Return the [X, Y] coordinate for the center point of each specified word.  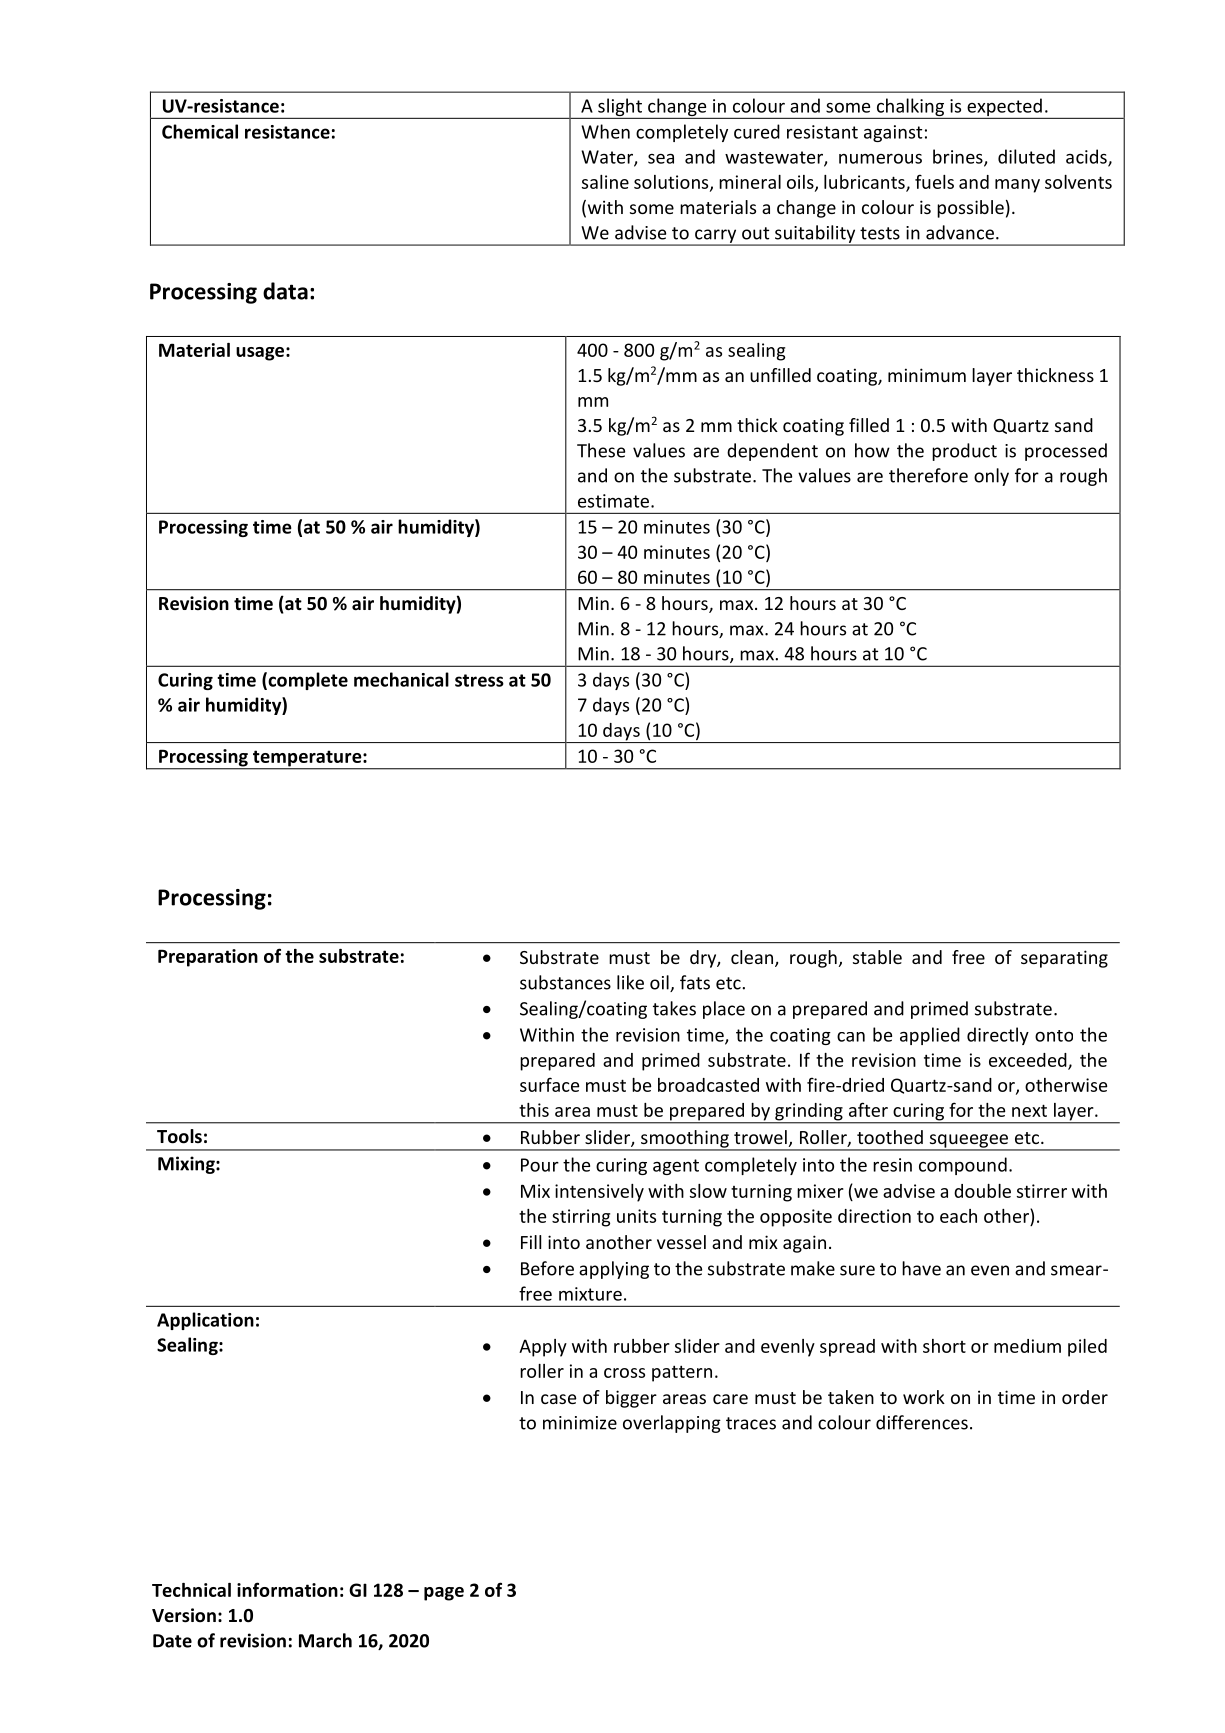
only [991, 477]
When [605, 131]
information [287, 1589]
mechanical [401, 679]
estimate [615, 501]
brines [959, 157]
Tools [179, 1136]
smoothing [685, 1140]
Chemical [200, 131]
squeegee [968, 1142]
